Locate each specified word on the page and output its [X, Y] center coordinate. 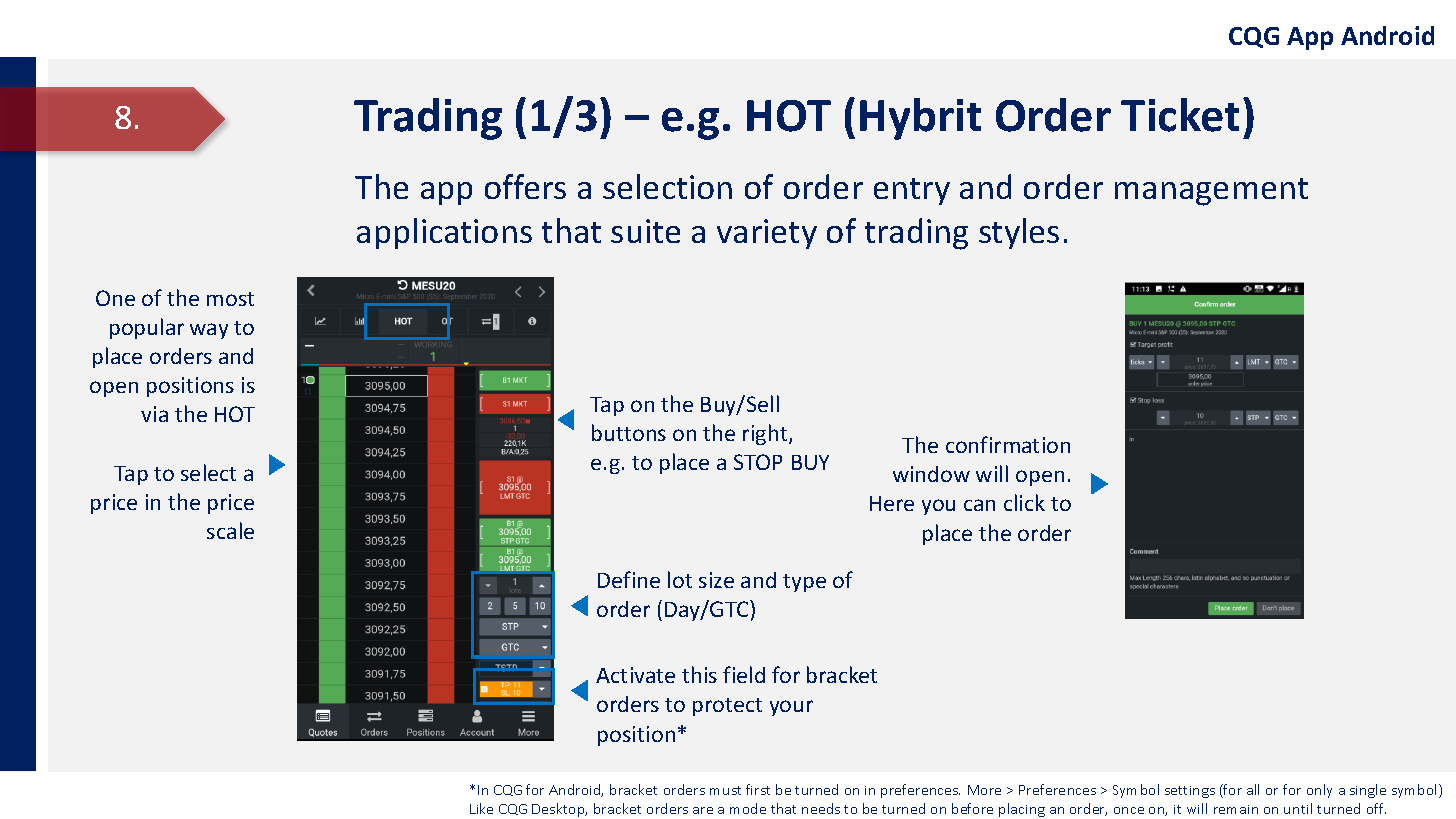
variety [767, 234]
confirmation [1008, 444]
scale [230, 530]
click [1024, 502]
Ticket [1180, 115]
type [804, 583]
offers [525, 186]
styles [1019, 233]
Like [481, 808]
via [154, 414]
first [758, 789]
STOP [758, 462]
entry [912, 191]
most [230, 299]
